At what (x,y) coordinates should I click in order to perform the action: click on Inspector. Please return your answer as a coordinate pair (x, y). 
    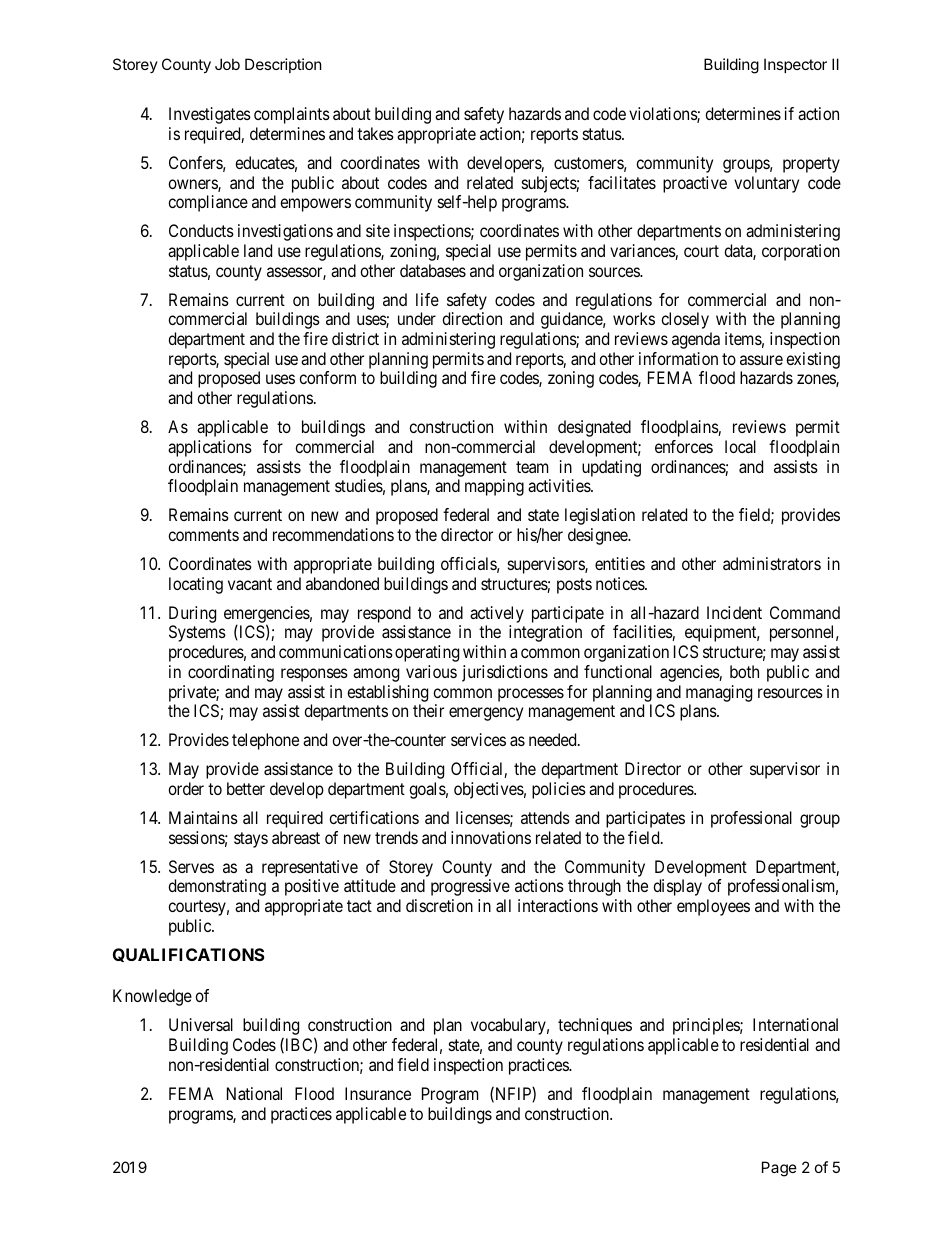
    Looking at the image, I should click on (795, 65).
